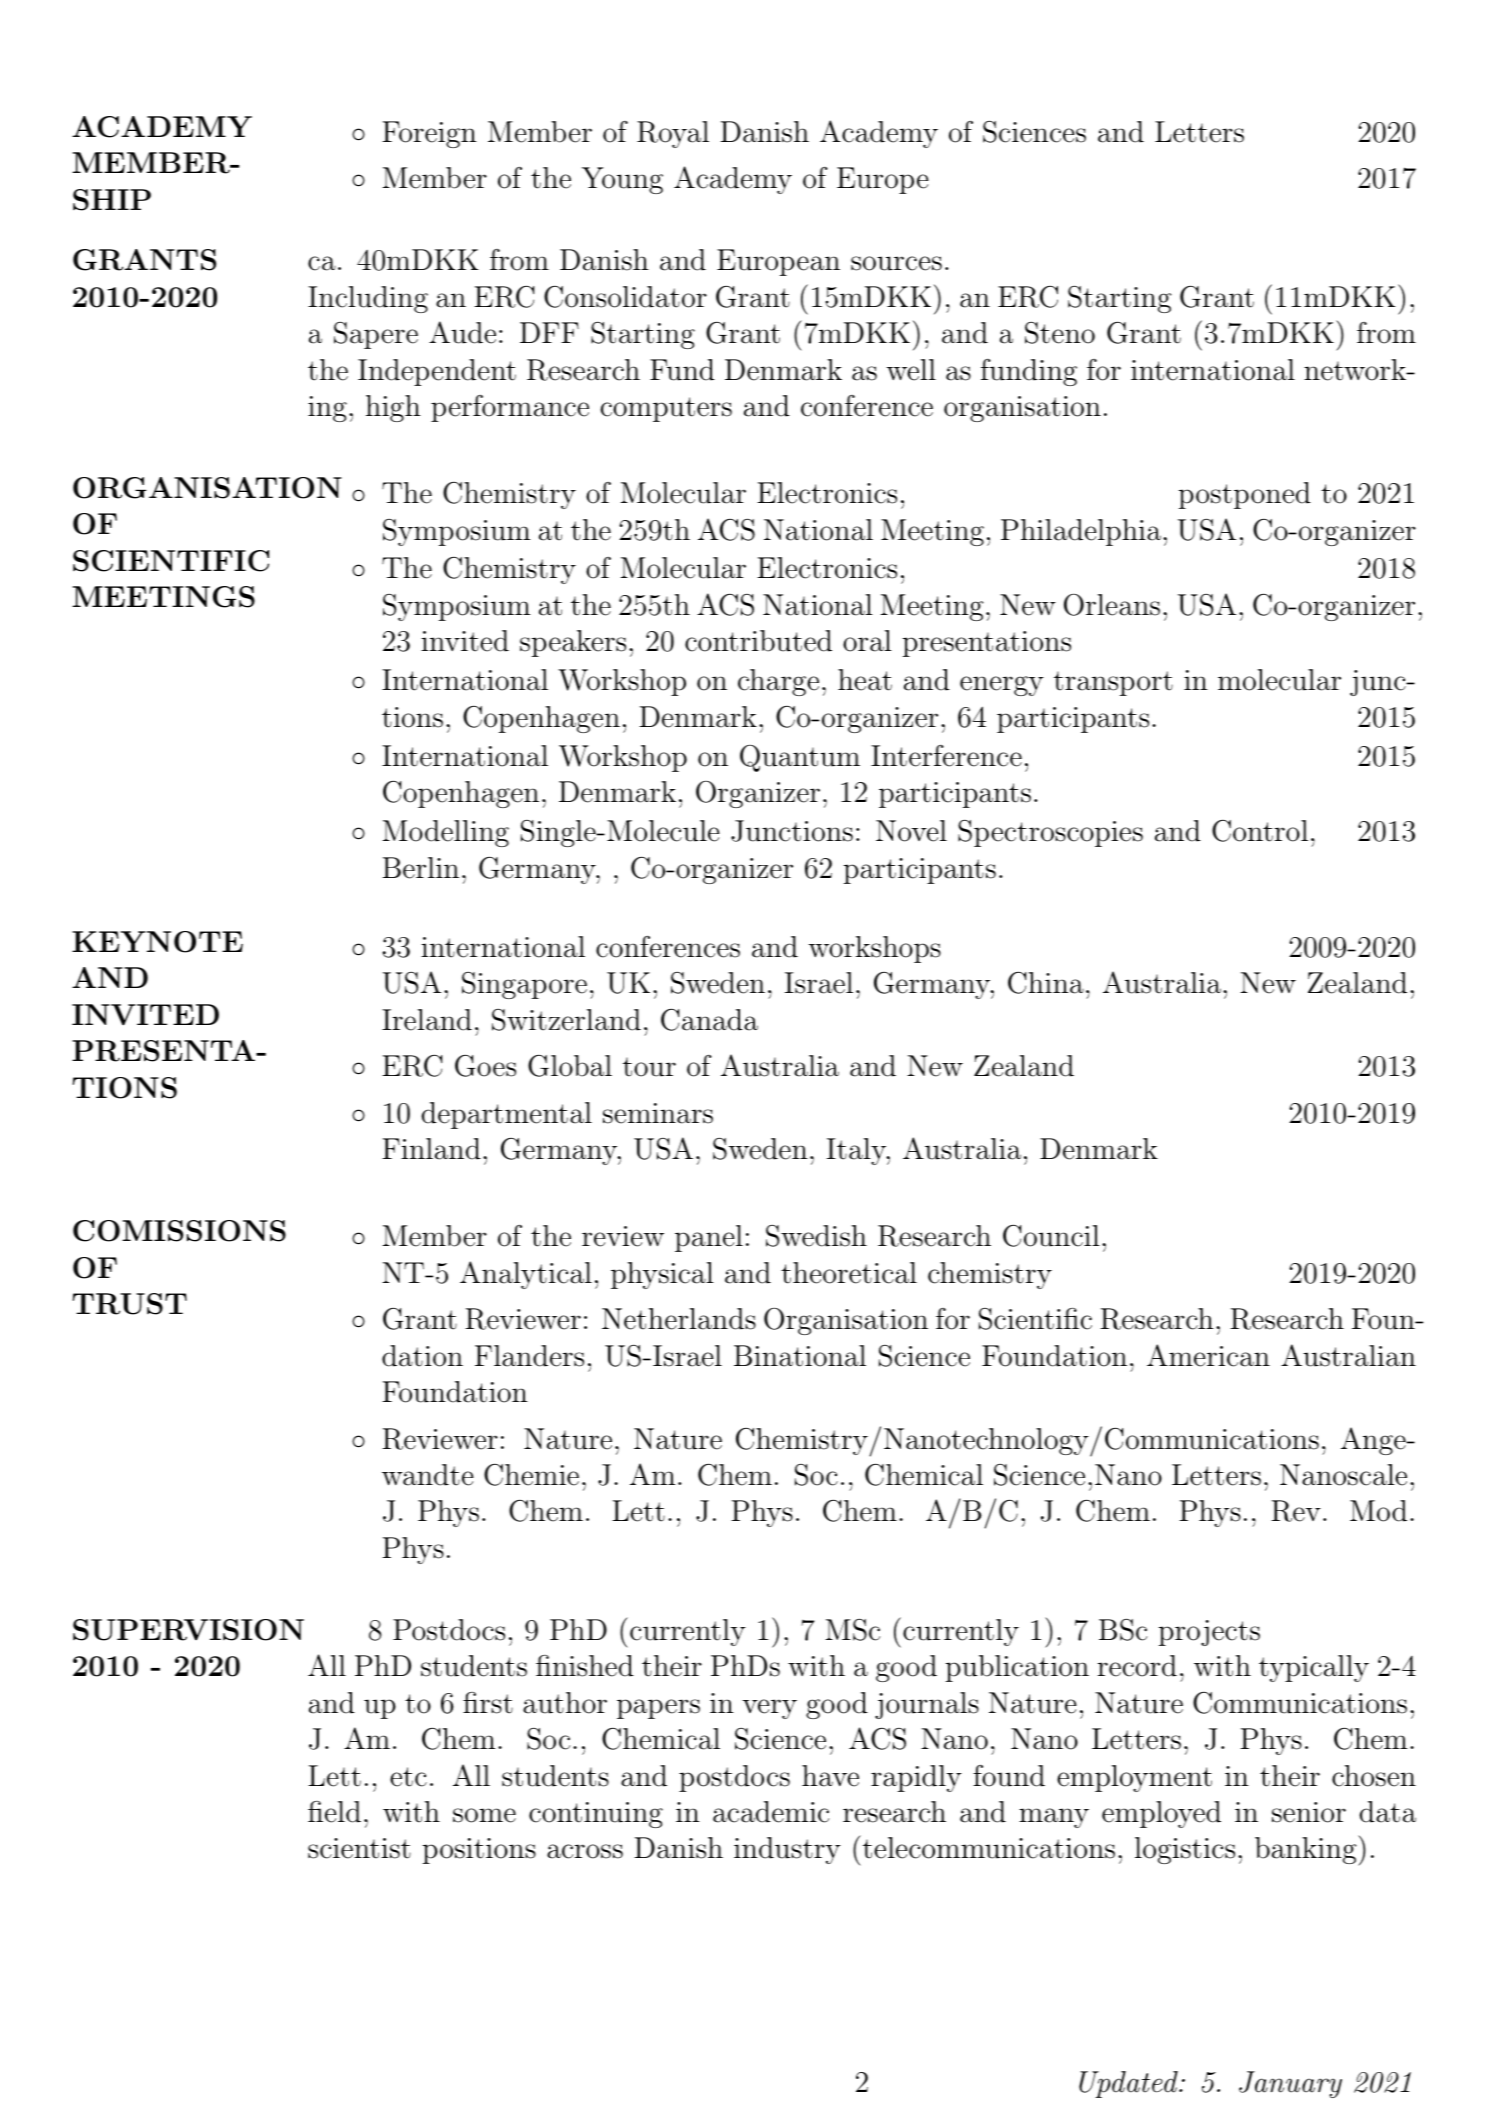 This screenshot has width=1502, height=2124. Describe the element at coordinates (359, 1848) in the screenshot. I see `scientist` at that location.
